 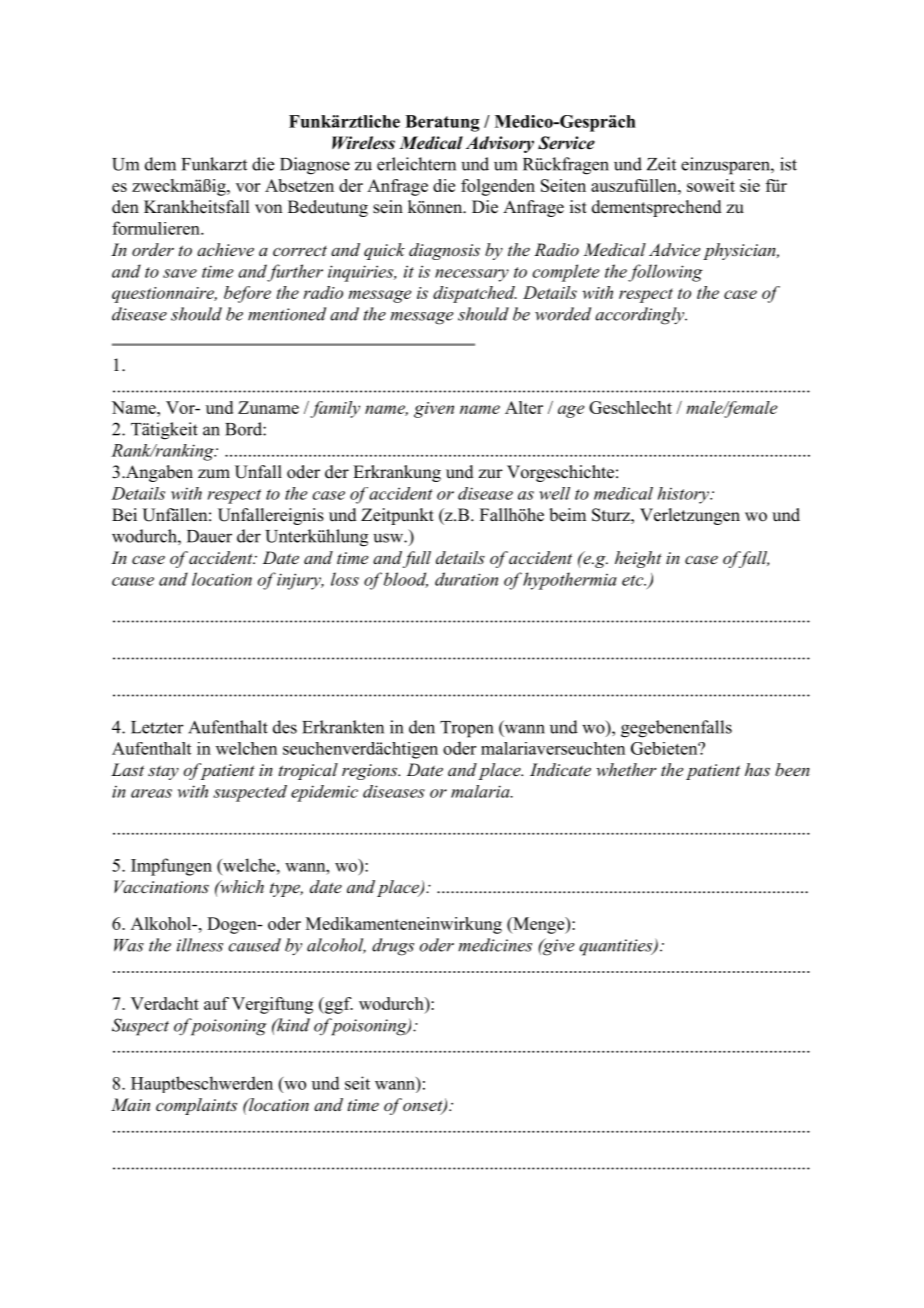 What do you see at coordinates (300, 581) in the screenshot?
I see `injury` at bounding box center [300, 581].
